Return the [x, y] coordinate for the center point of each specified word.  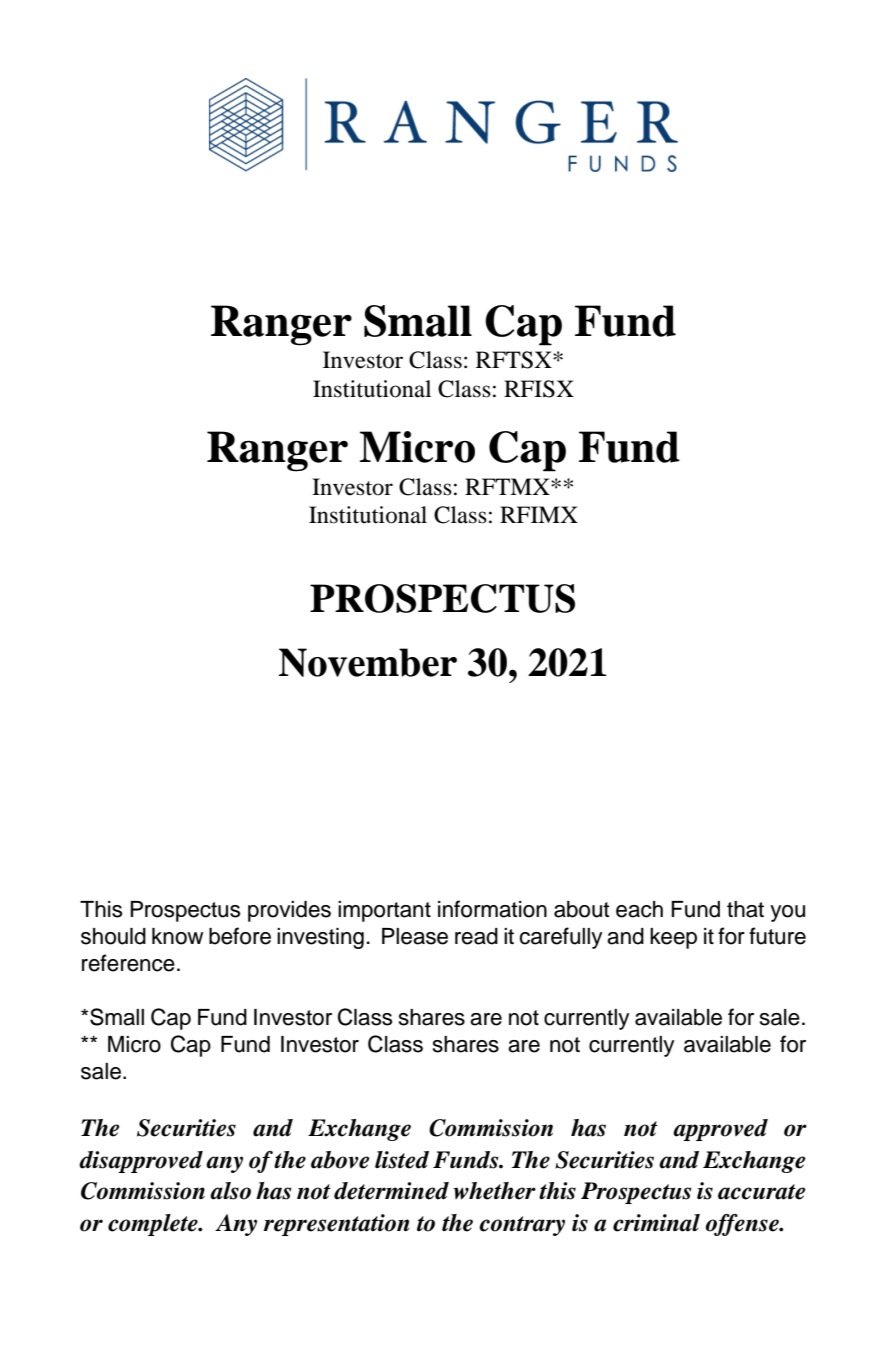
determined [391, 1191]
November [368, 662]
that [745, 909]
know [177, 936]
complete [154, 1225]
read [476, 936]
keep [673, 938]
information [492, 909]
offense [743, 1225]
